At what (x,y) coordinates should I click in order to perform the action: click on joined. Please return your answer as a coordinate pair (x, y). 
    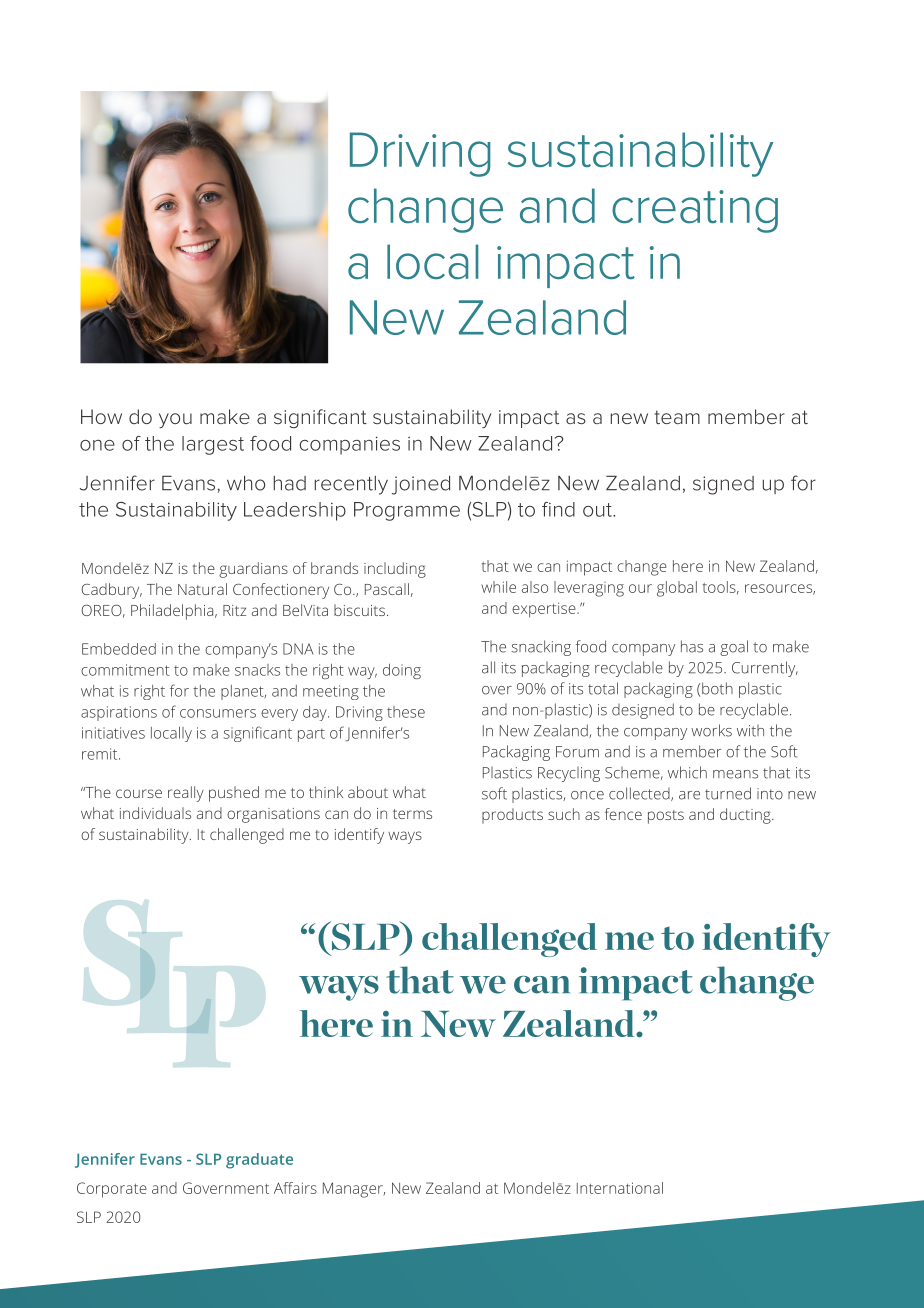
    Looking at the image, I should click on (421, 485).
